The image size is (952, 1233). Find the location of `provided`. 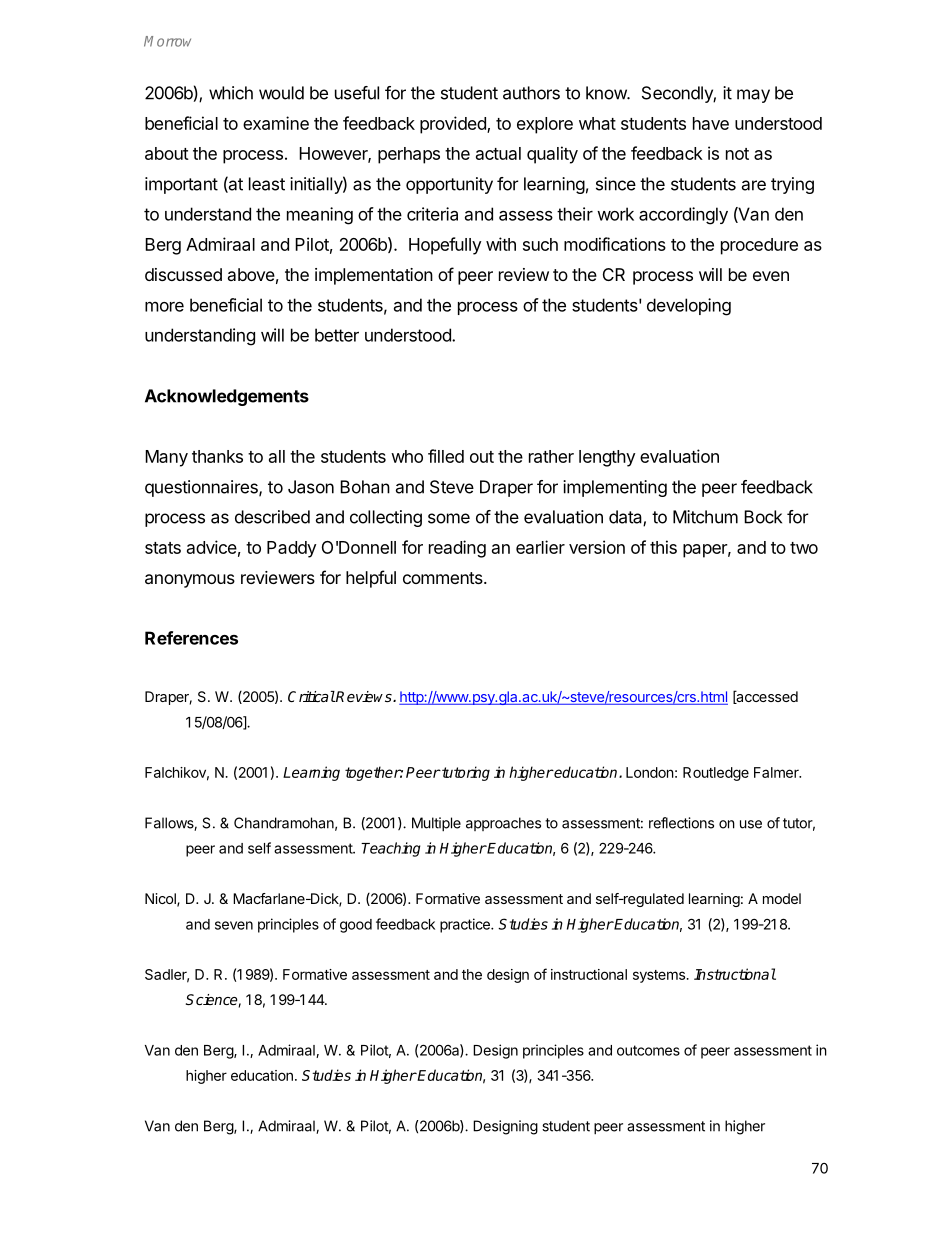

provided is located at coordinates (454, 125).
